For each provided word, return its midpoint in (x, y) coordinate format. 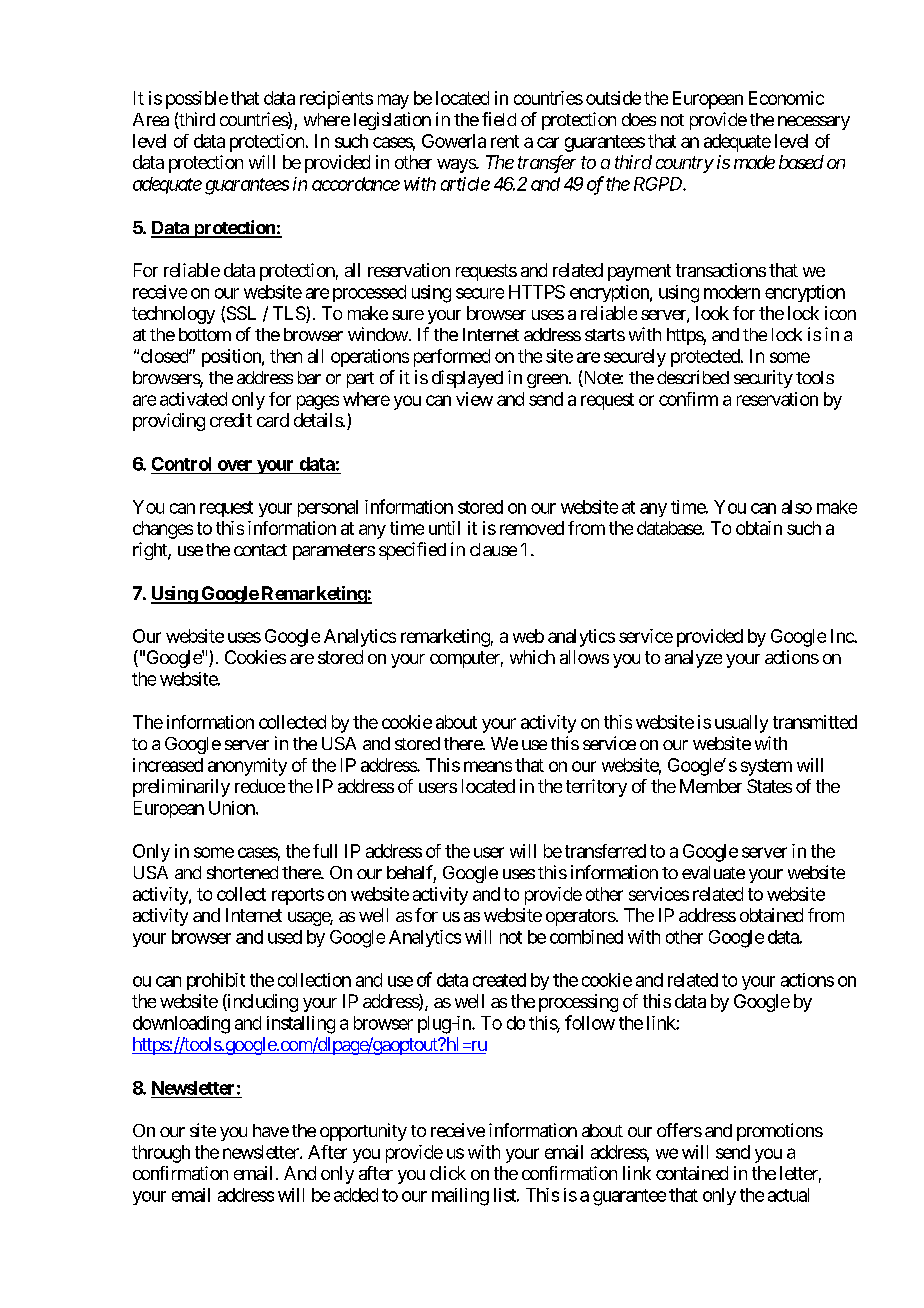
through (161, 1154)
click (448, 1173)
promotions (780, 1132)
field (499, 119)
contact (260, 550)
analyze (693, 659)
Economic (786, 98)
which (532, 657)
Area (151, 119)
